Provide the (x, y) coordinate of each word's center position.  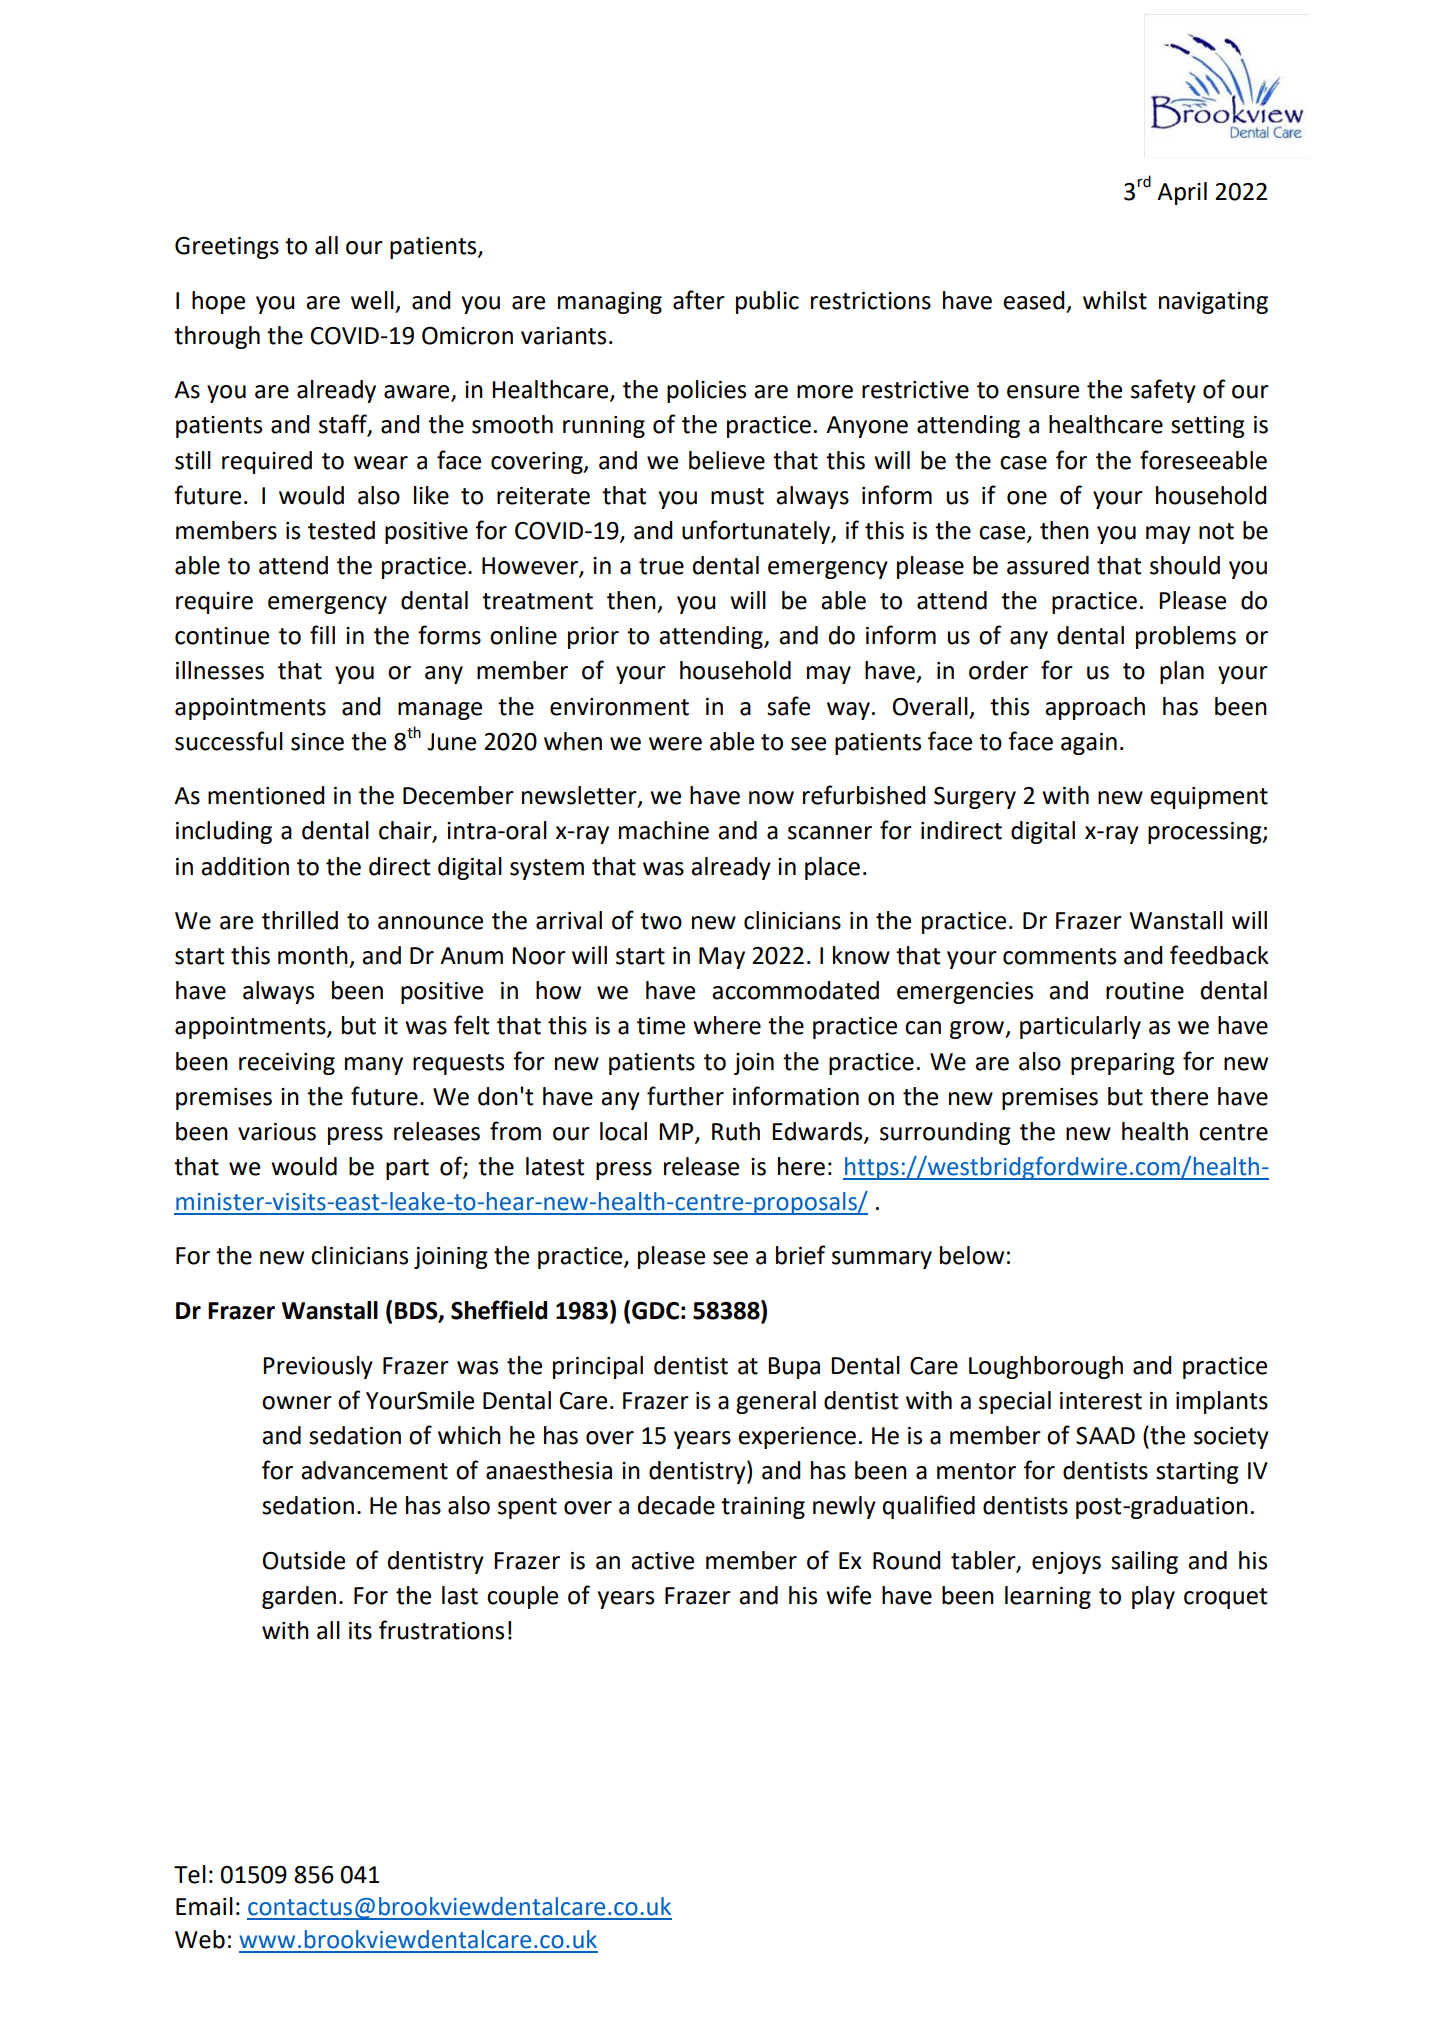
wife (848, 1595)
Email (204, 1906)
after (699, 300)
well (372, 300)
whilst (1115, 300)
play (1153, 1597)
